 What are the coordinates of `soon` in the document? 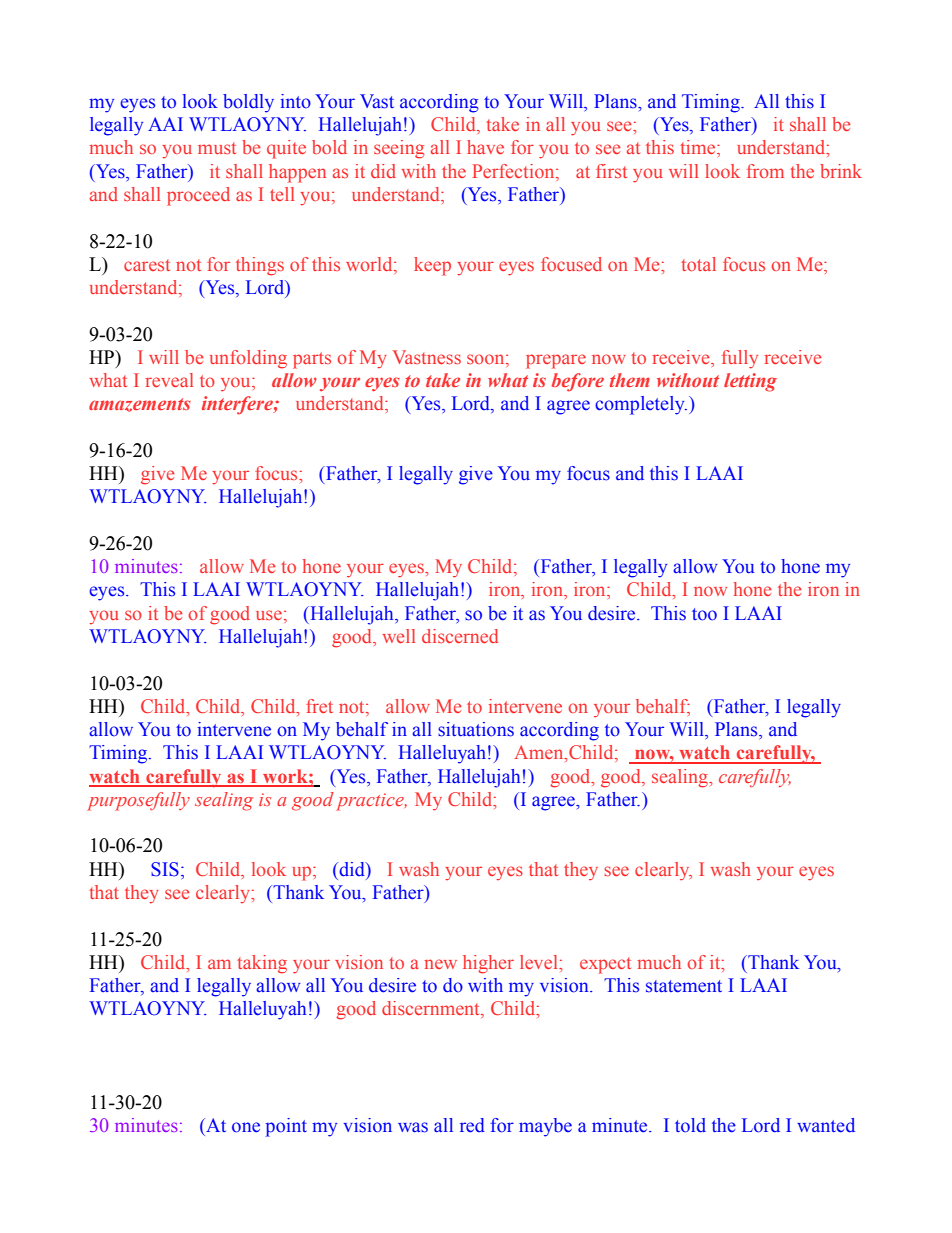 It's located at (487, 359).
